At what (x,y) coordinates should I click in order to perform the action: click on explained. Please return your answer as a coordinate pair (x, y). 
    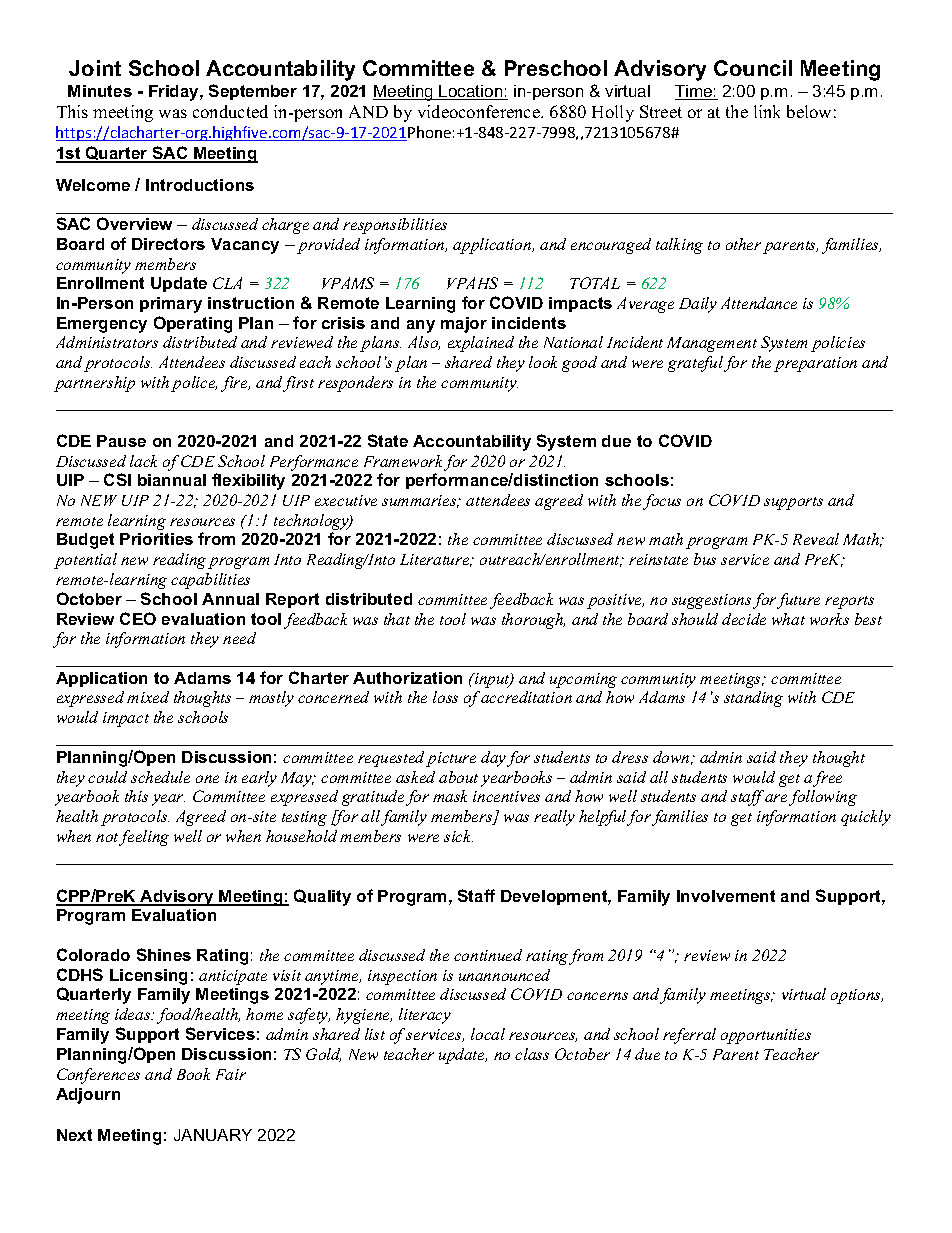
    Looking at the image, I should click on (481, 344).
